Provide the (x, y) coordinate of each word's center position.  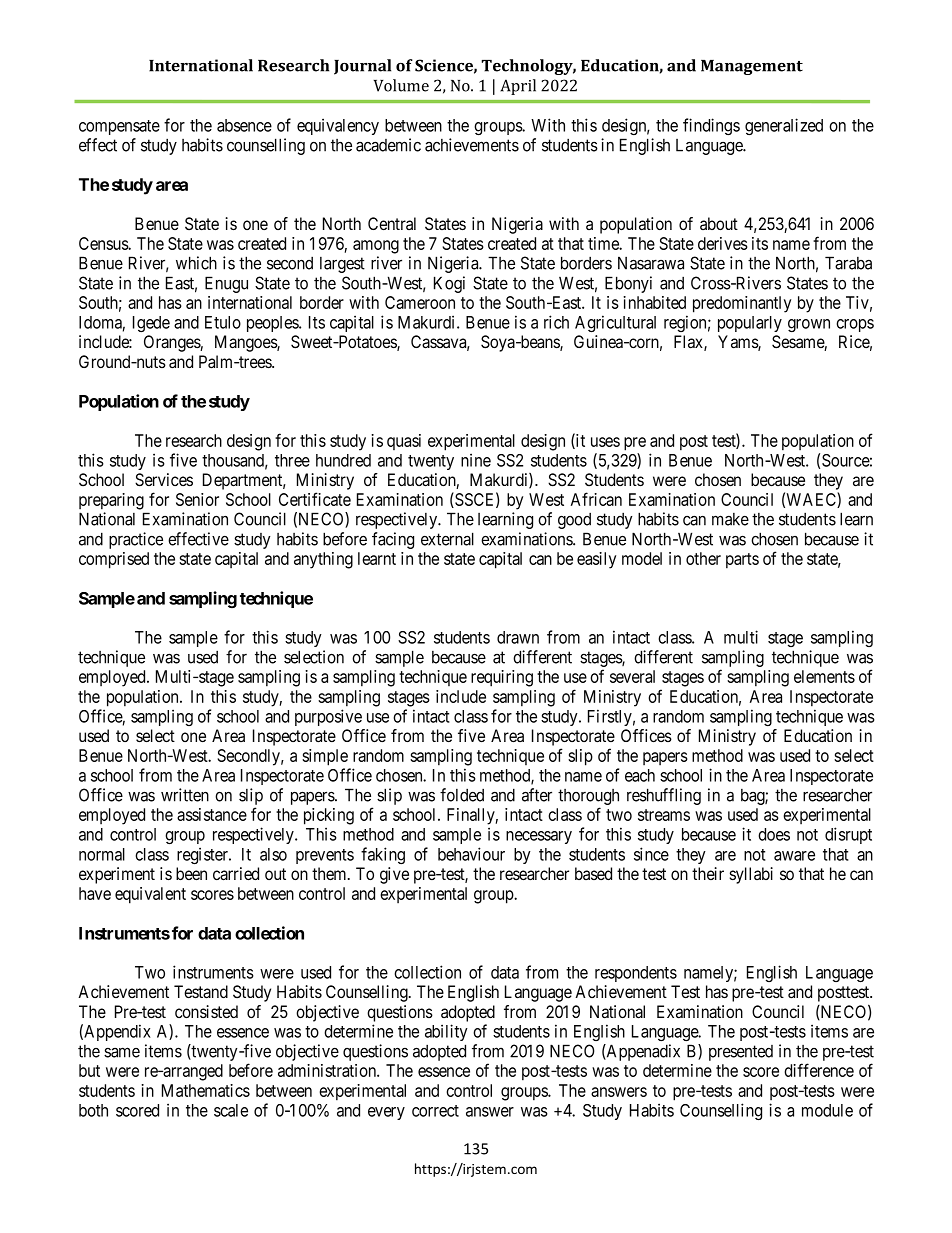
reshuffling (664, 796)
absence (244, 125)
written (185, 795)
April (518, 87)
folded (462, 795)
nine (476, 460)
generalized (784, 126)
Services (164, 480)
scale (231, 1110)
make (730, 519)
